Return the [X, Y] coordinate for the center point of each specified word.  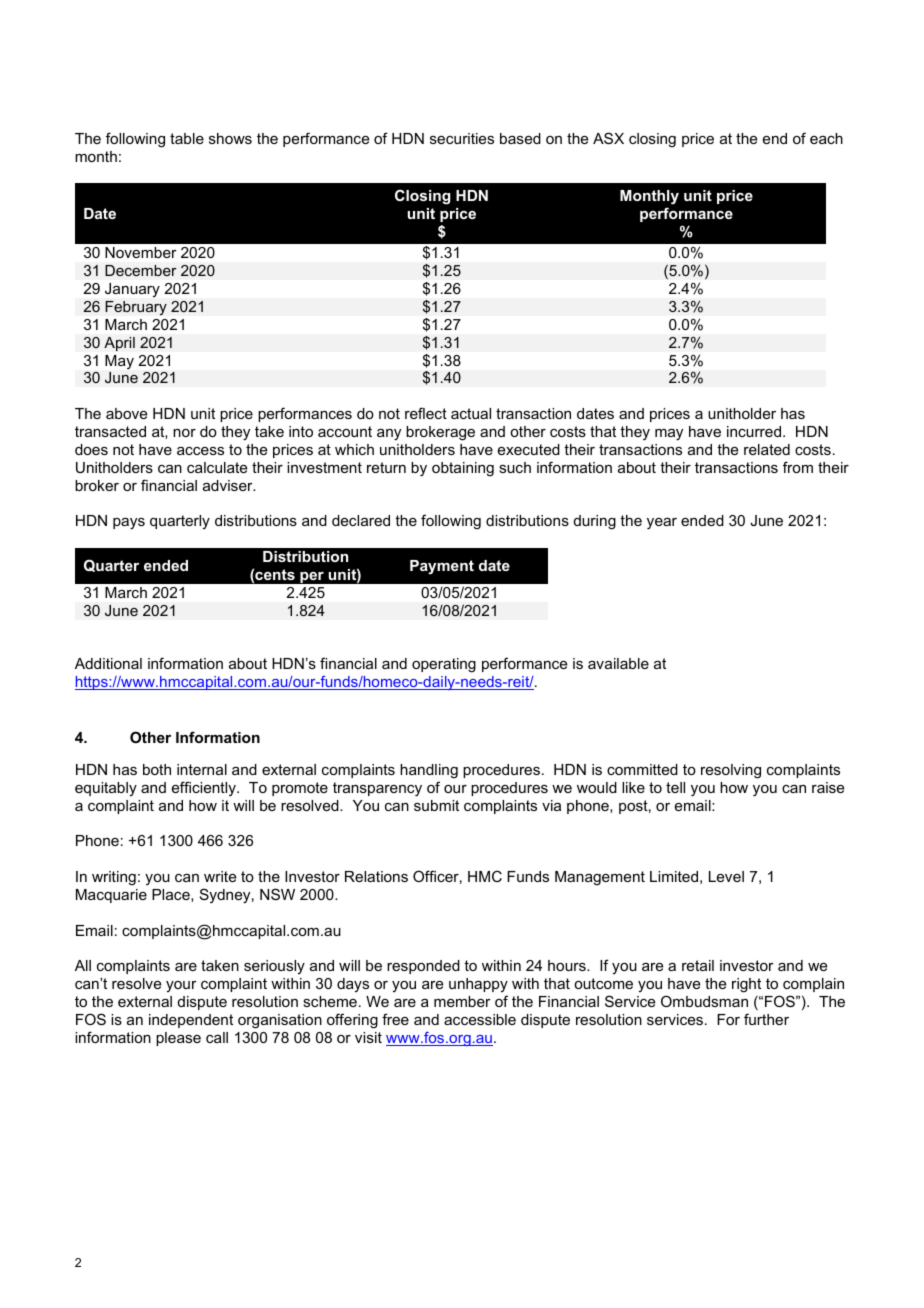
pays [129, 524]
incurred [754, 431]
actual [471, 413]
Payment [442, 567]
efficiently [205, 788]
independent [191, 1021]
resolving [731, 771]
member [462, 1001]
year [662, 524]
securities [462, 138]
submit [436, 805]
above [126, 413]
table [187, 138]
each [826, 138]
